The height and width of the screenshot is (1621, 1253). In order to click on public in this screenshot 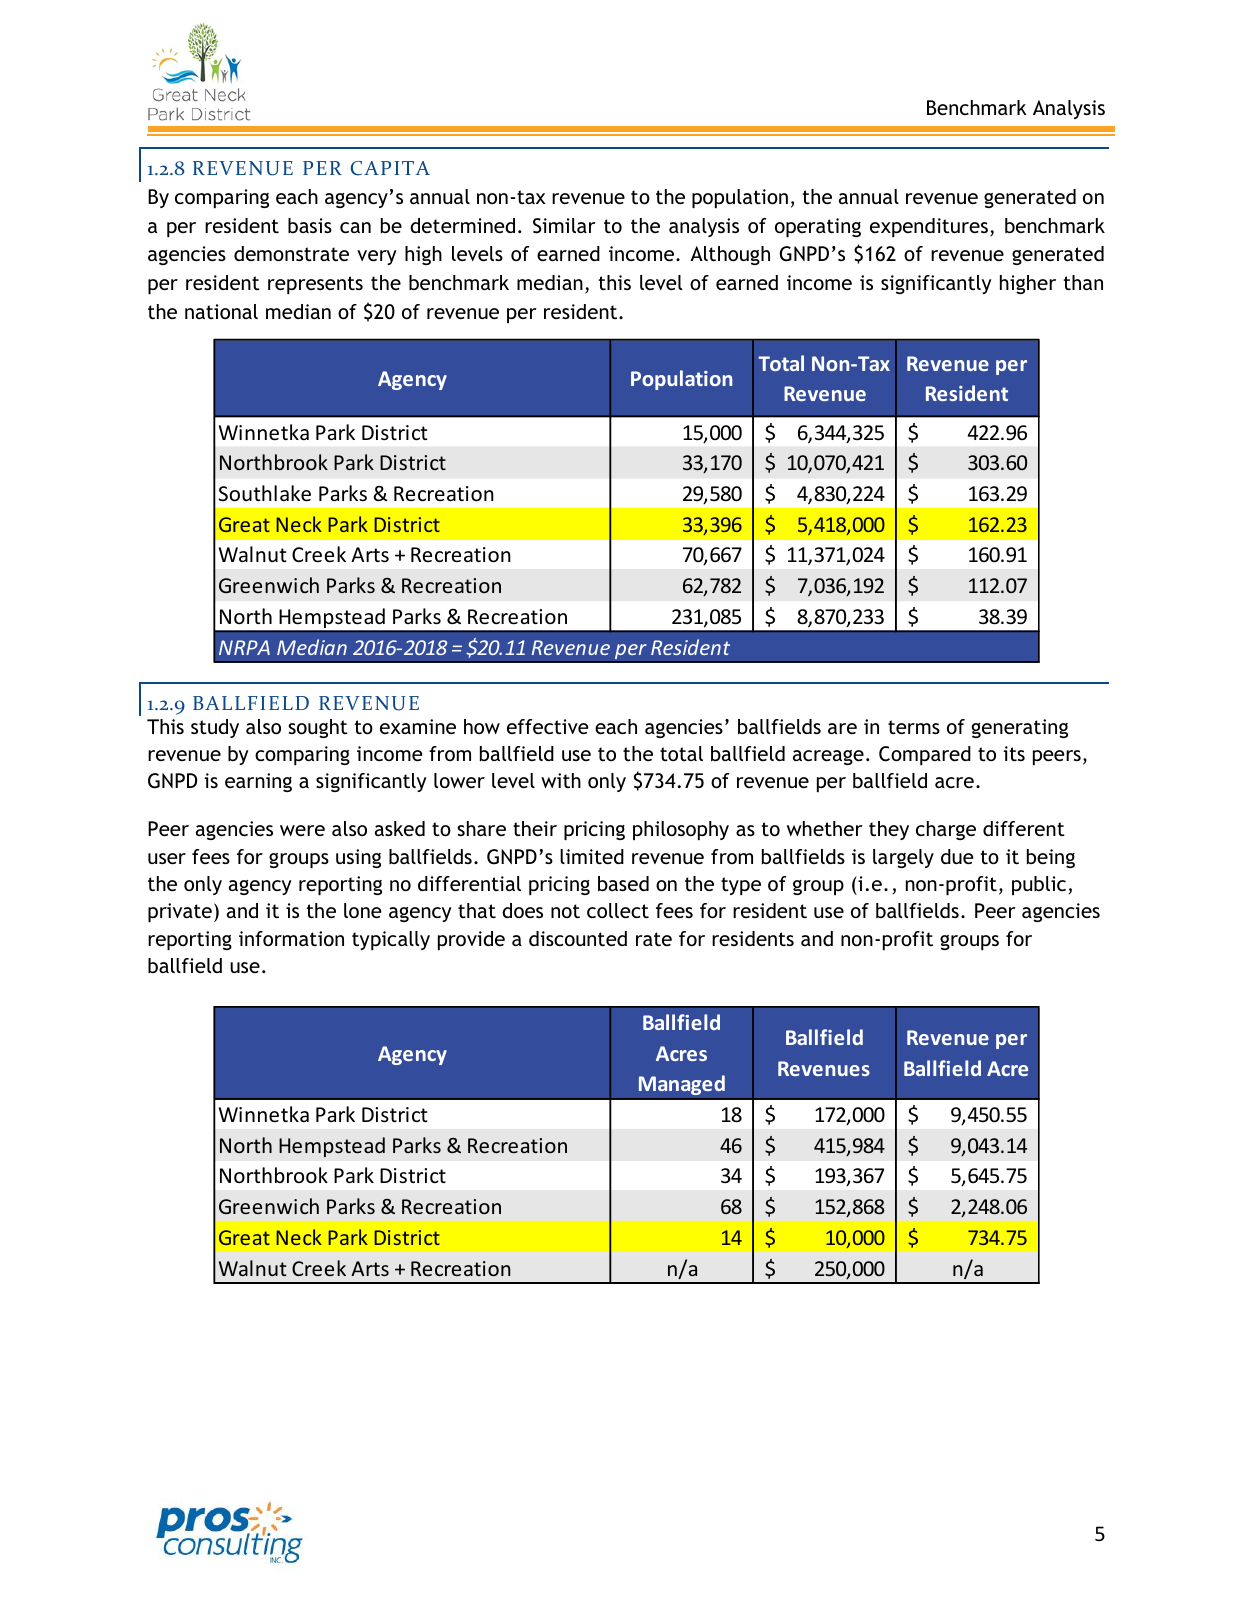, I will do `click(1039, 885)`.
